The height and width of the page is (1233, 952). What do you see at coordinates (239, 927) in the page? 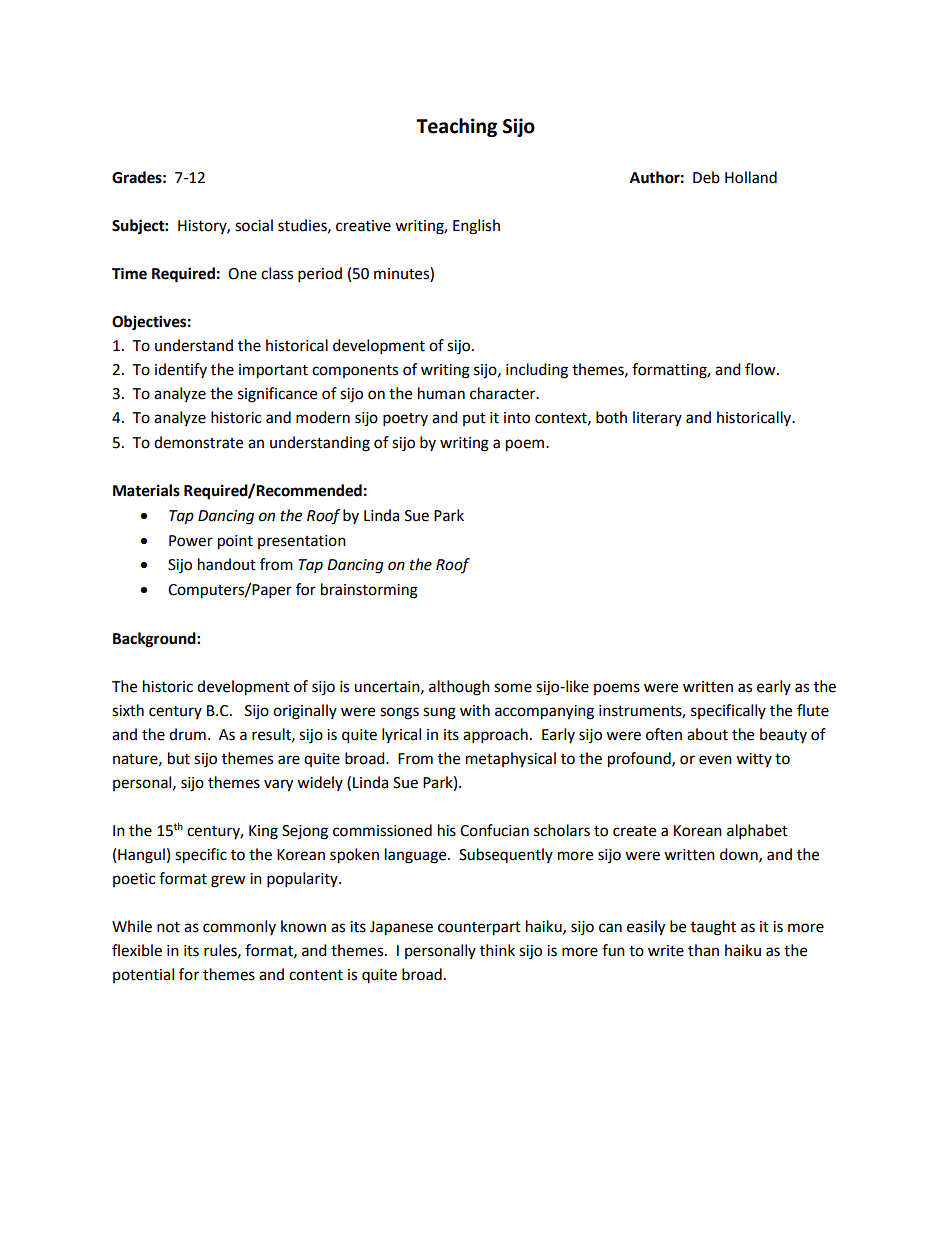
I see `commonly` at bounding box center [239, 927].
